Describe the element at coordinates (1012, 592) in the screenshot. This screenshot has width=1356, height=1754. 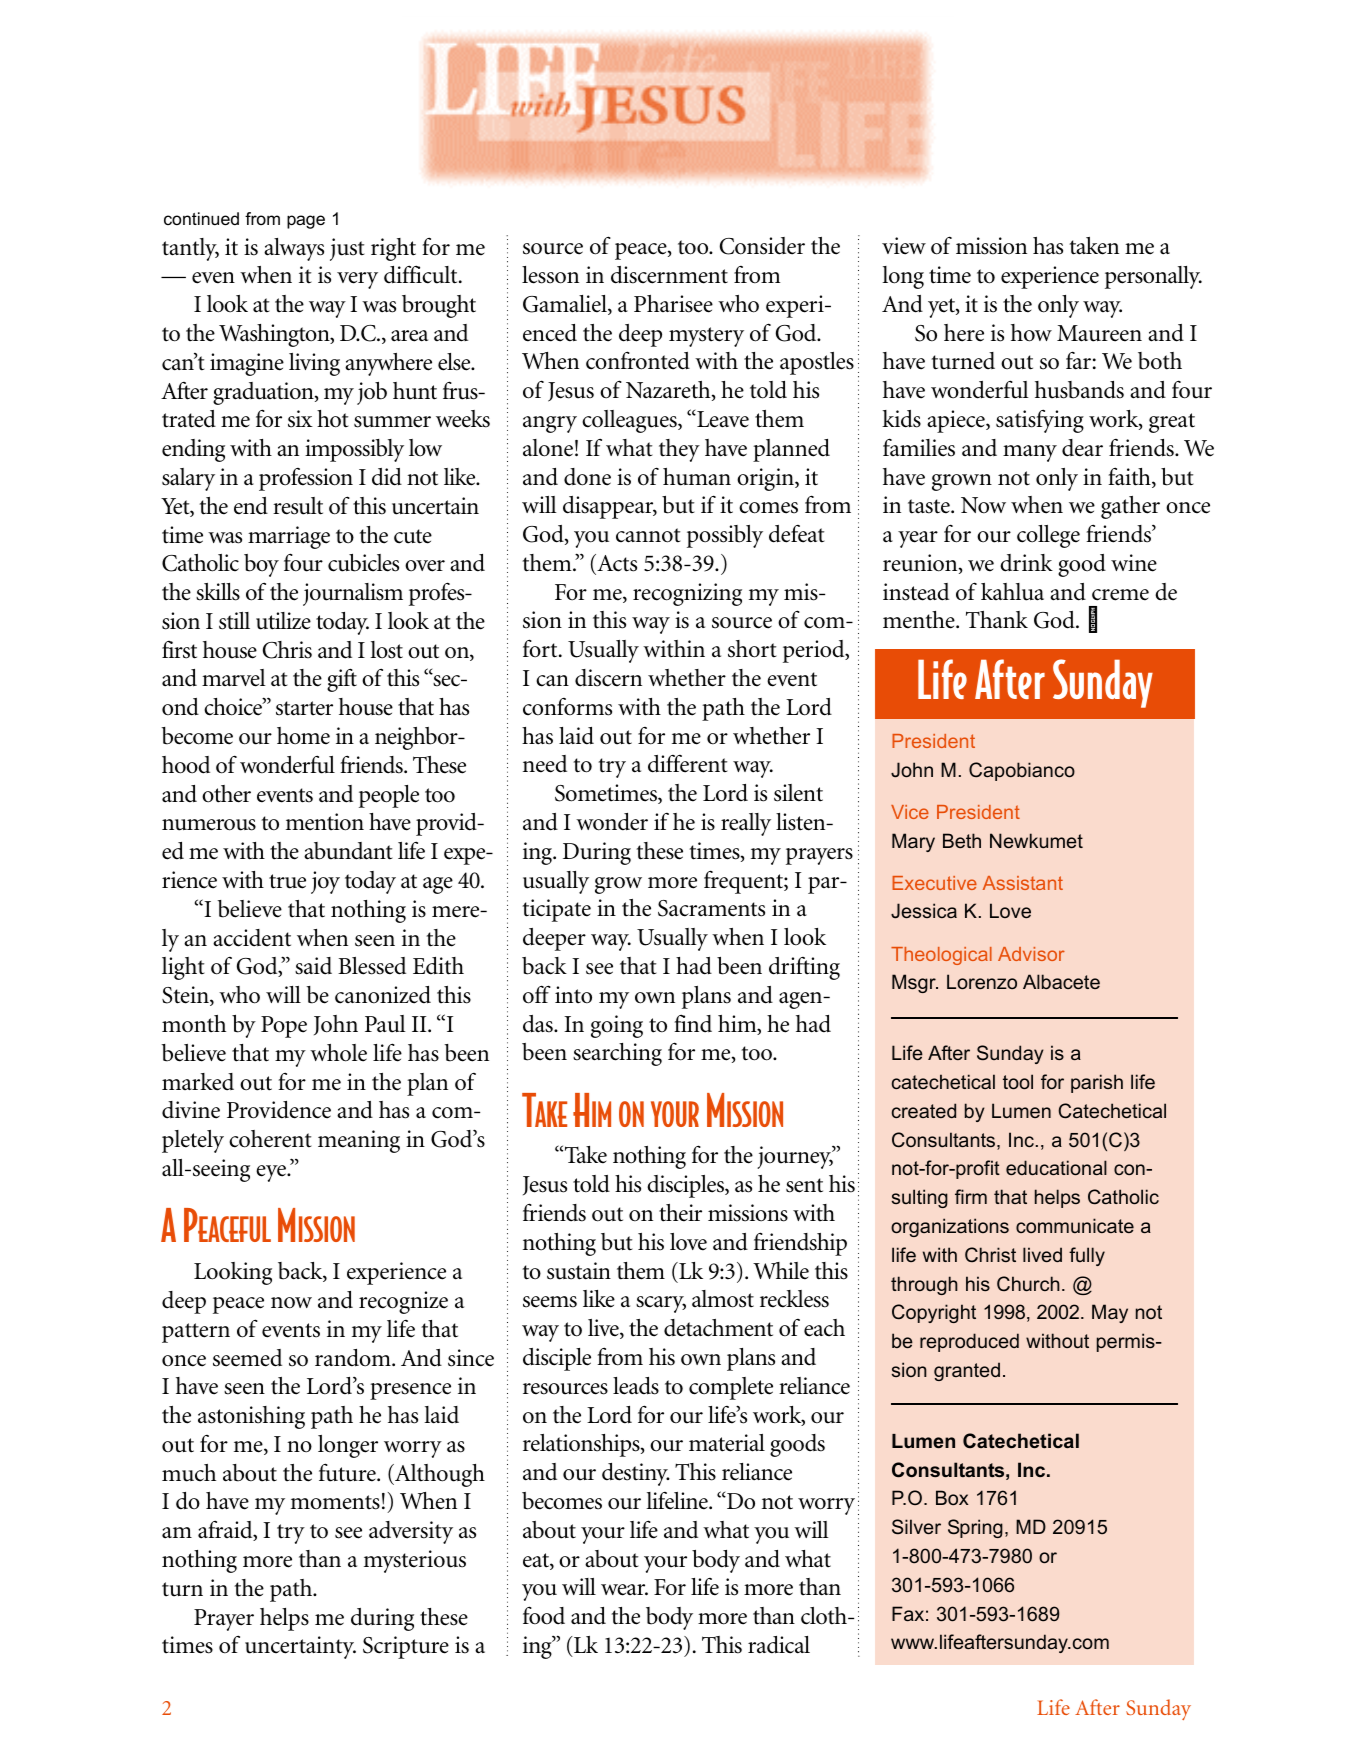
I see `kahlua` at that location.
